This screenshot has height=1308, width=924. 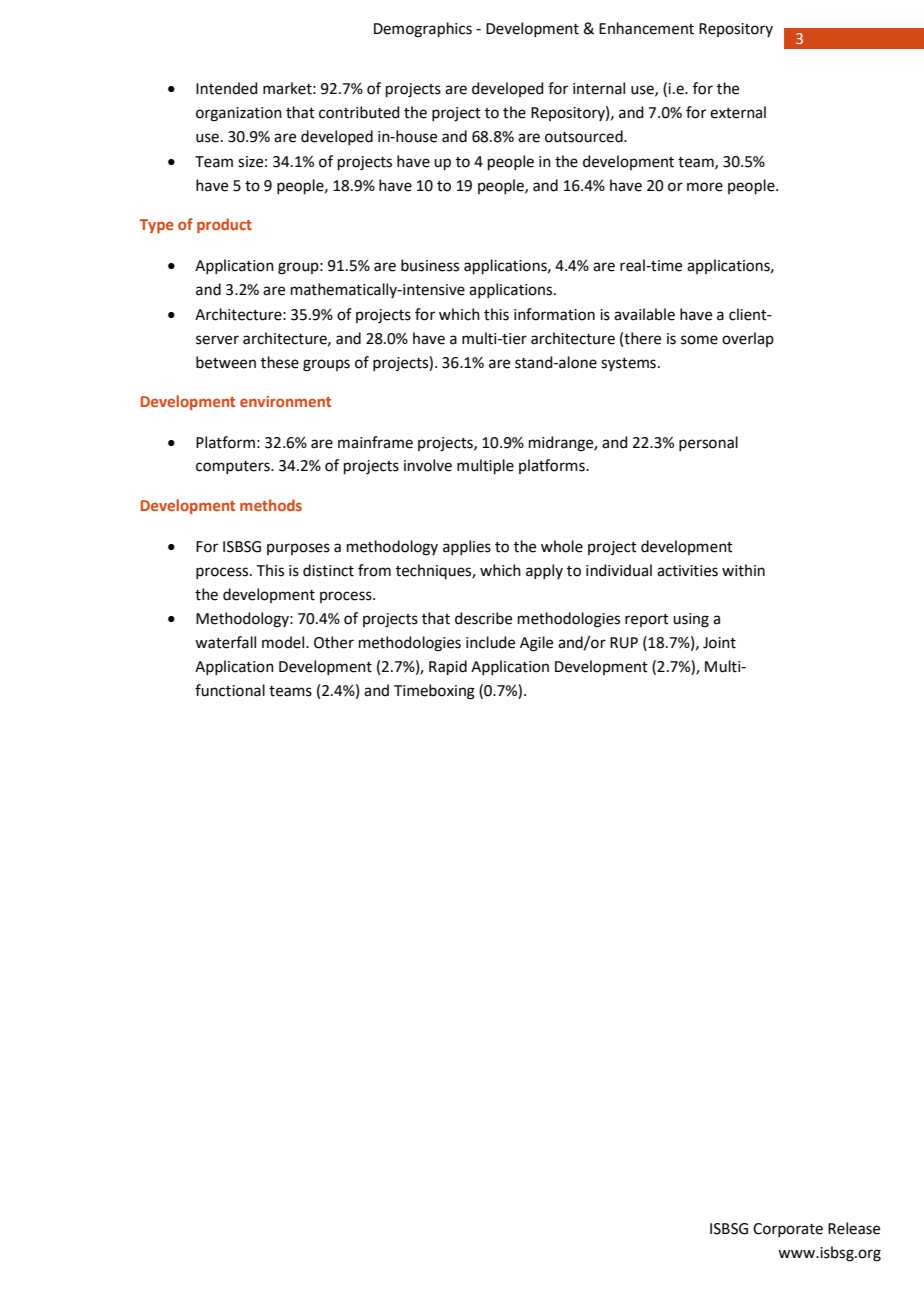 I want to click on waterfall, so click(x=225, y=642).
